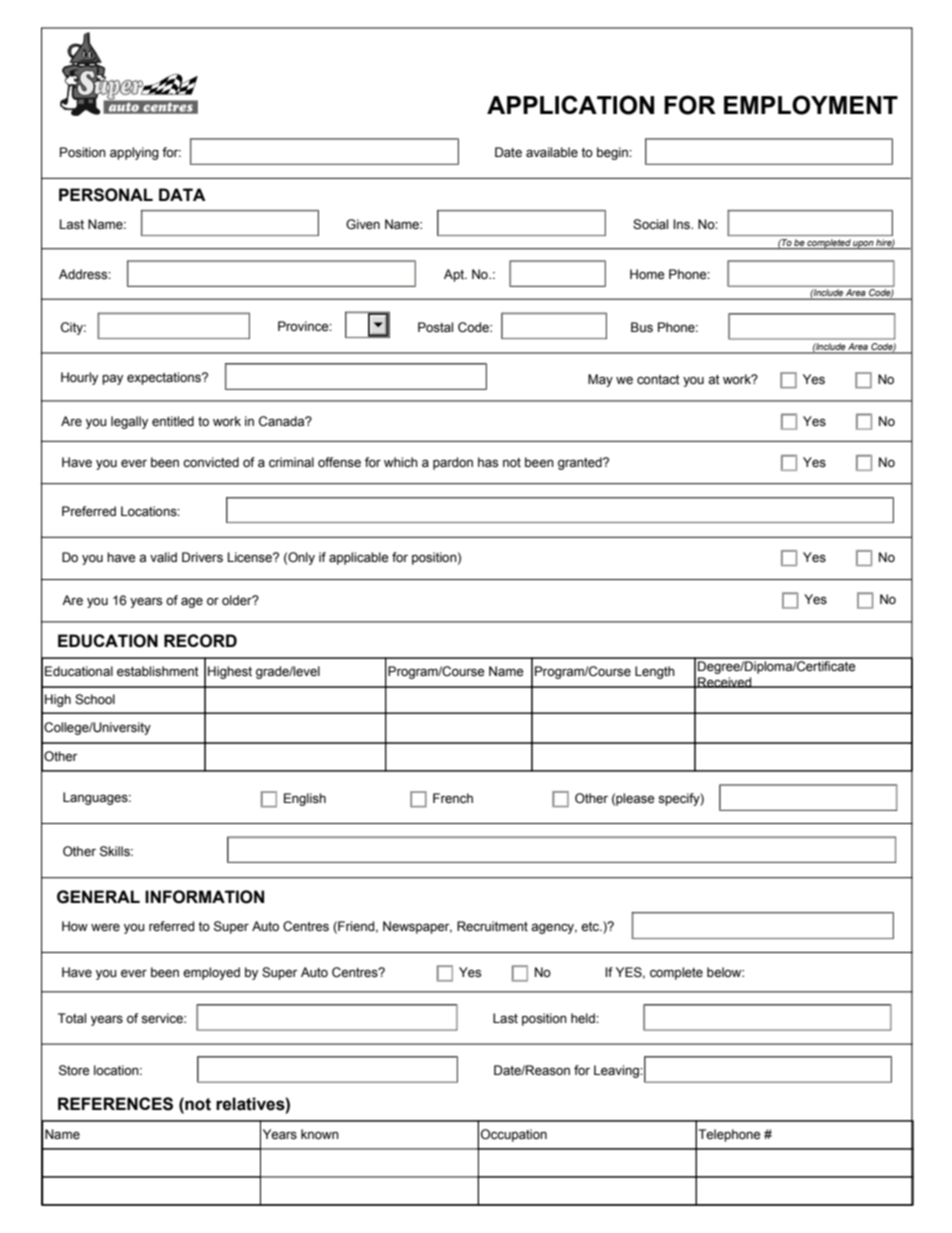 This screenshot has width=952, height=1233. I want to click on applying, so click(134, 153).
